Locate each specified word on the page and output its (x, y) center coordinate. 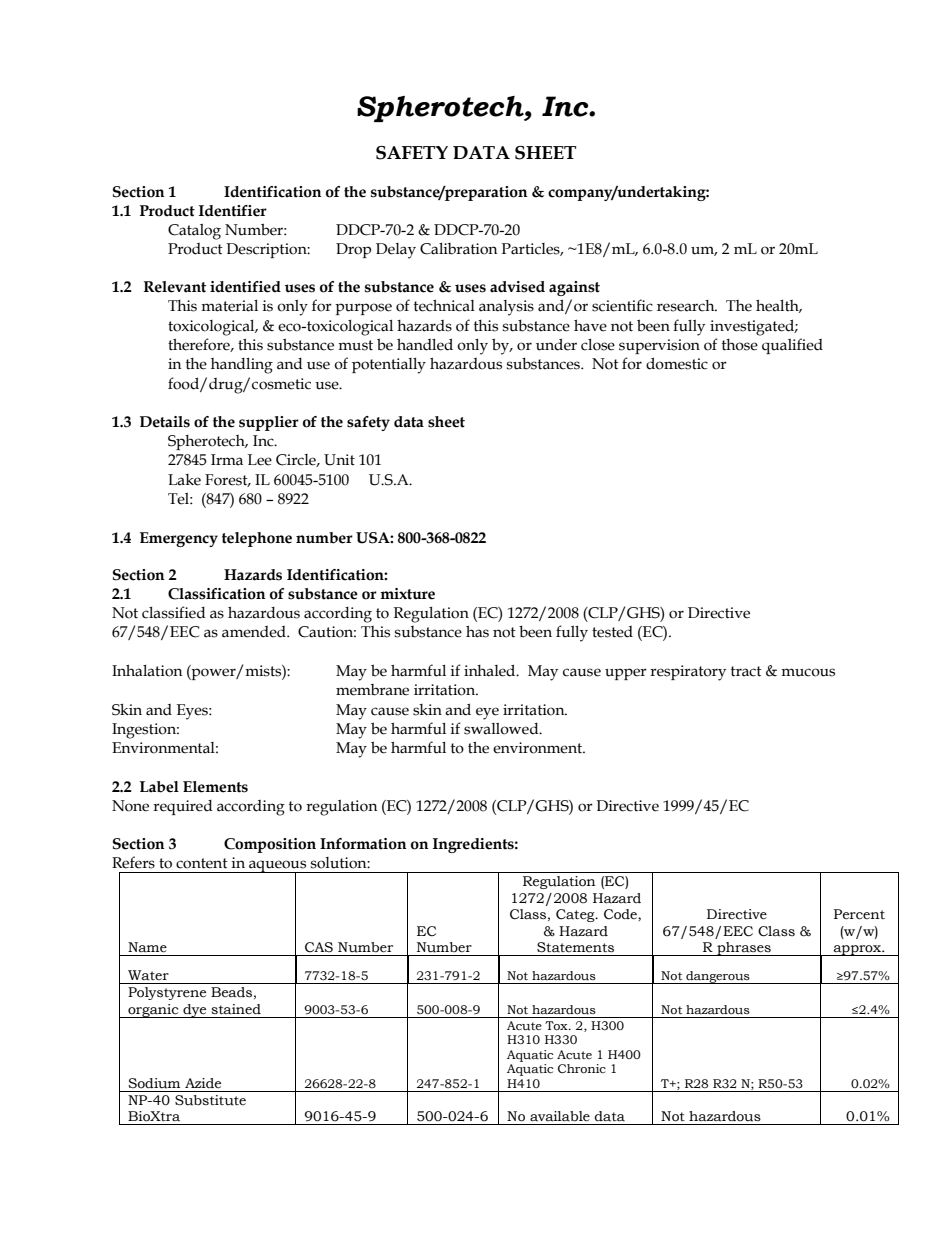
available (560, 1116)
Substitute (210, 1100)
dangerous (718, 977)
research (687, 306)
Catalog (194, 232)
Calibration (458, 249)
